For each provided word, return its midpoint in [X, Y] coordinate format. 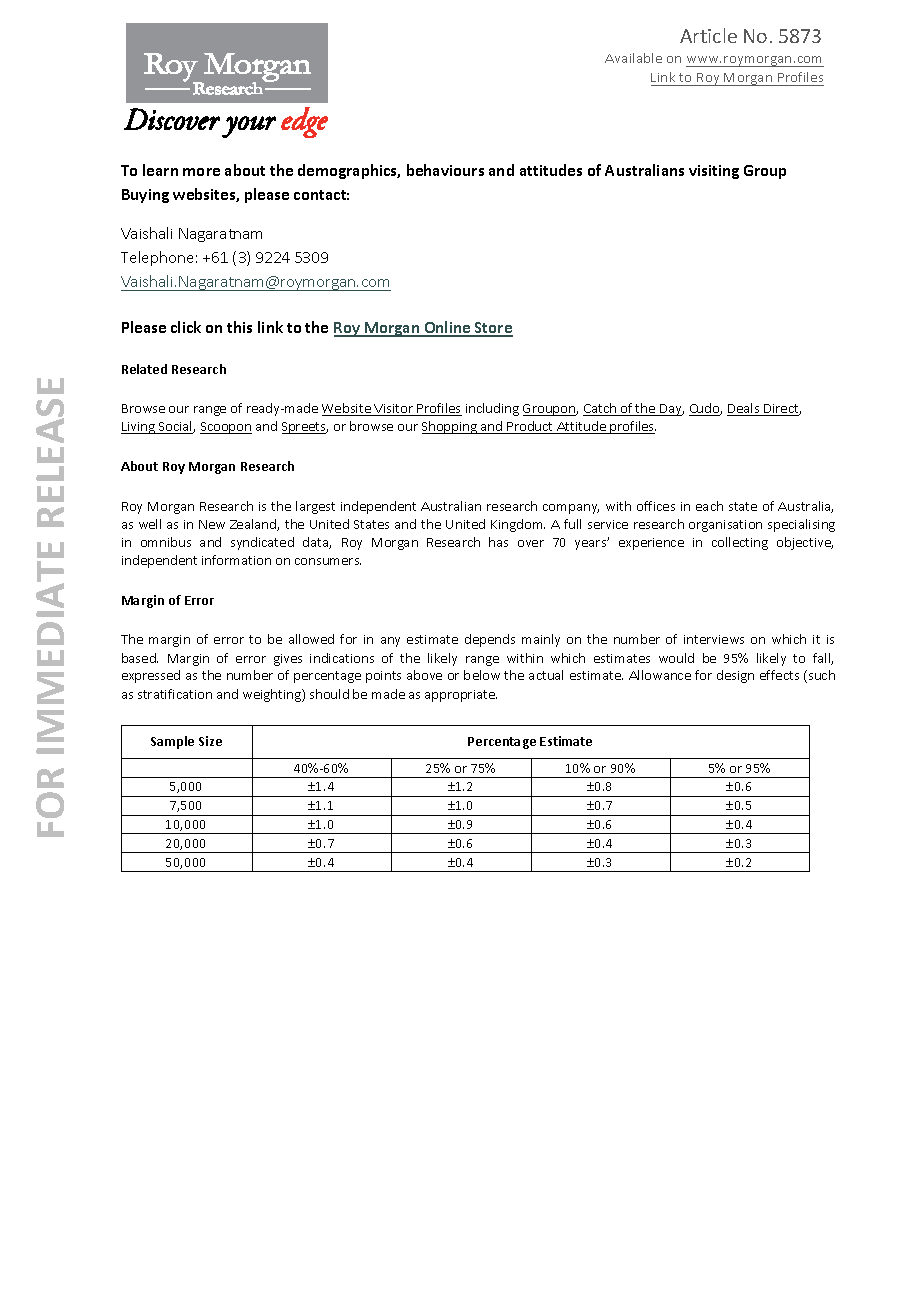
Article [708, 35]
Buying [145, 196]
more [201, 172]
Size [210, 741]
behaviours [445, 170]
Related [144, 369]
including [492, 409]
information [236, 560]
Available [633, 58]
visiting [714, 172]
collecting [740, 543]
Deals [744, 409]
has [498, 542]
